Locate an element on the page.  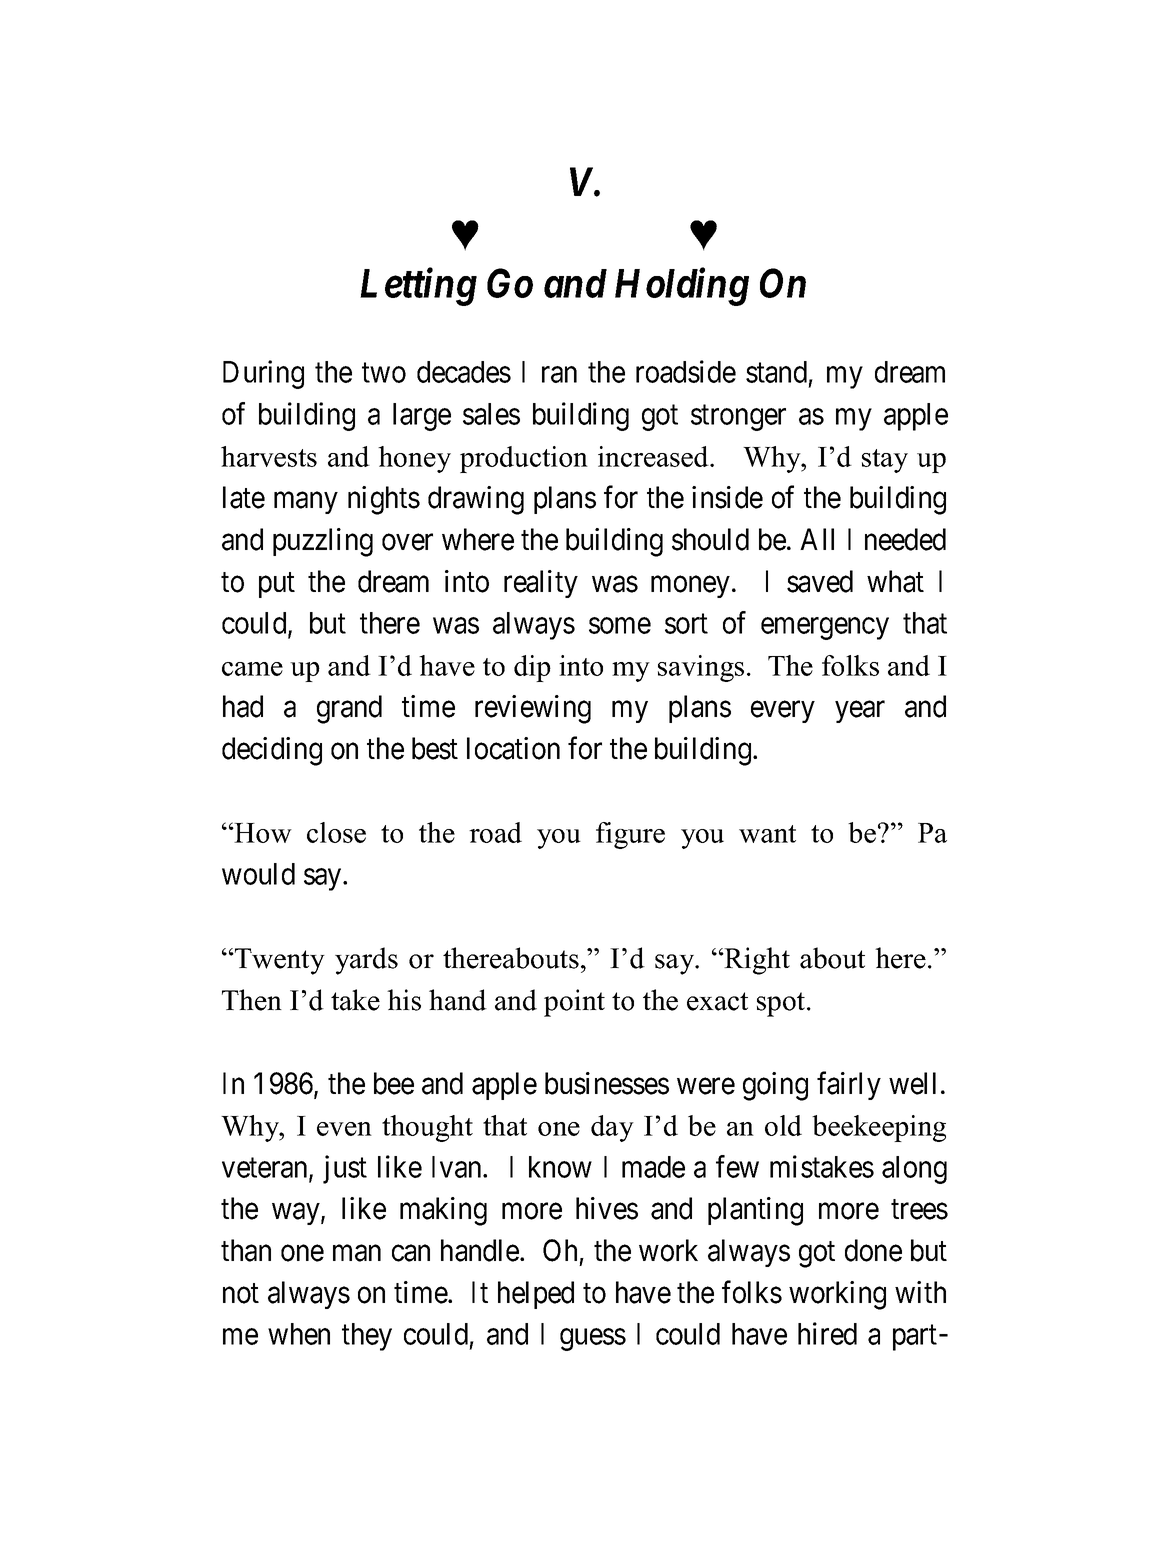
During is located at coordinates (263, 374).
